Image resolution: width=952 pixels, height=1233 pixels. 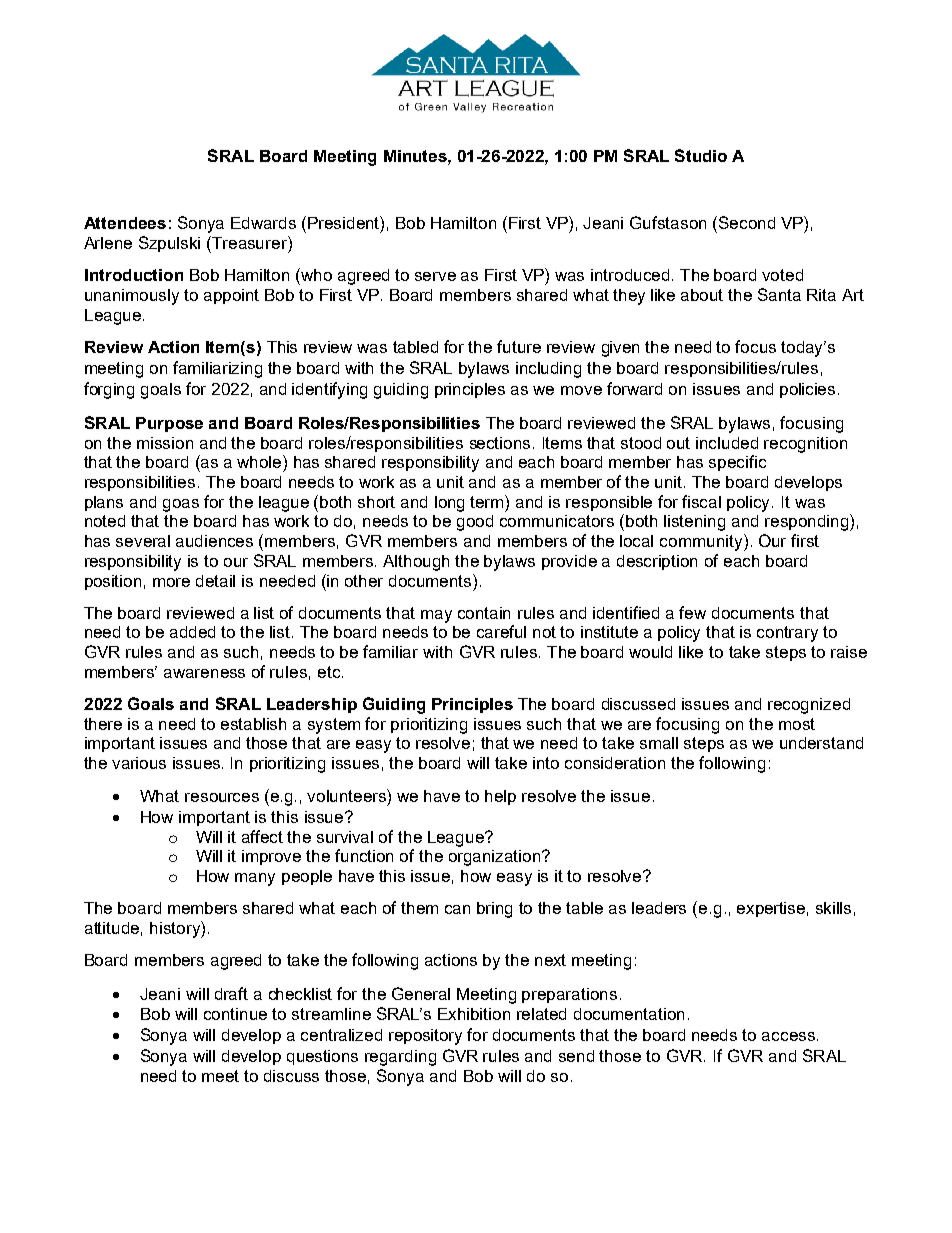 What do you see at coordinates (235, 1014) in the screenshot?
I see `continue` at bounding box center [235, 1014].
